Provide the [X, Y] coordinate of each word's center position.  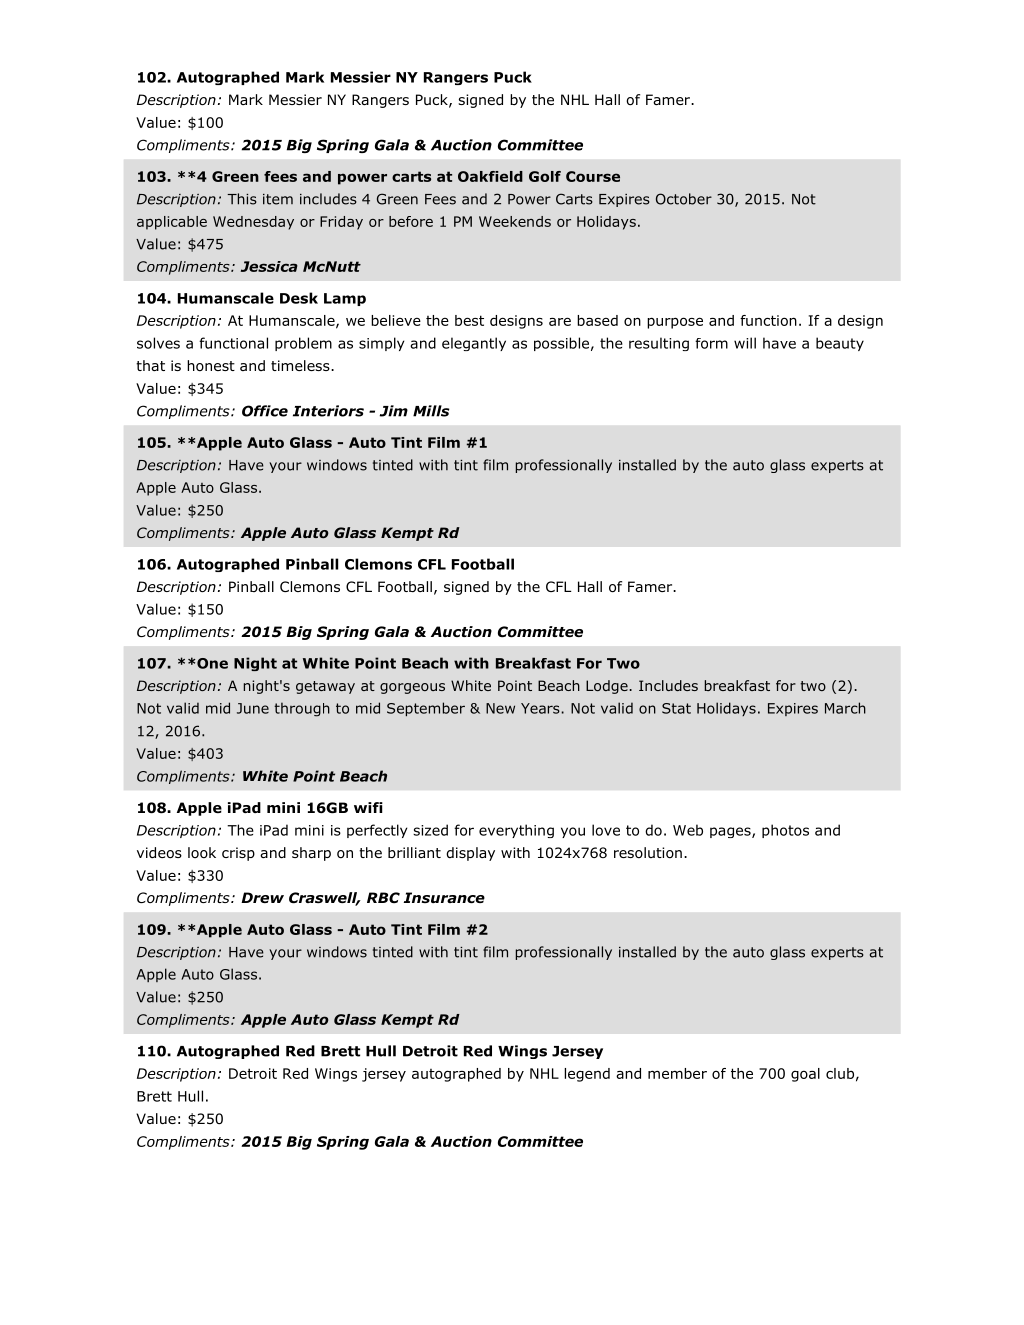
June [253, 708]
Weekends [515, 221]
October [684, 199]
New [500, 708]
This [242, 199]
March [845, 708]
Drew [262, 897]
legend [587, 1075]
